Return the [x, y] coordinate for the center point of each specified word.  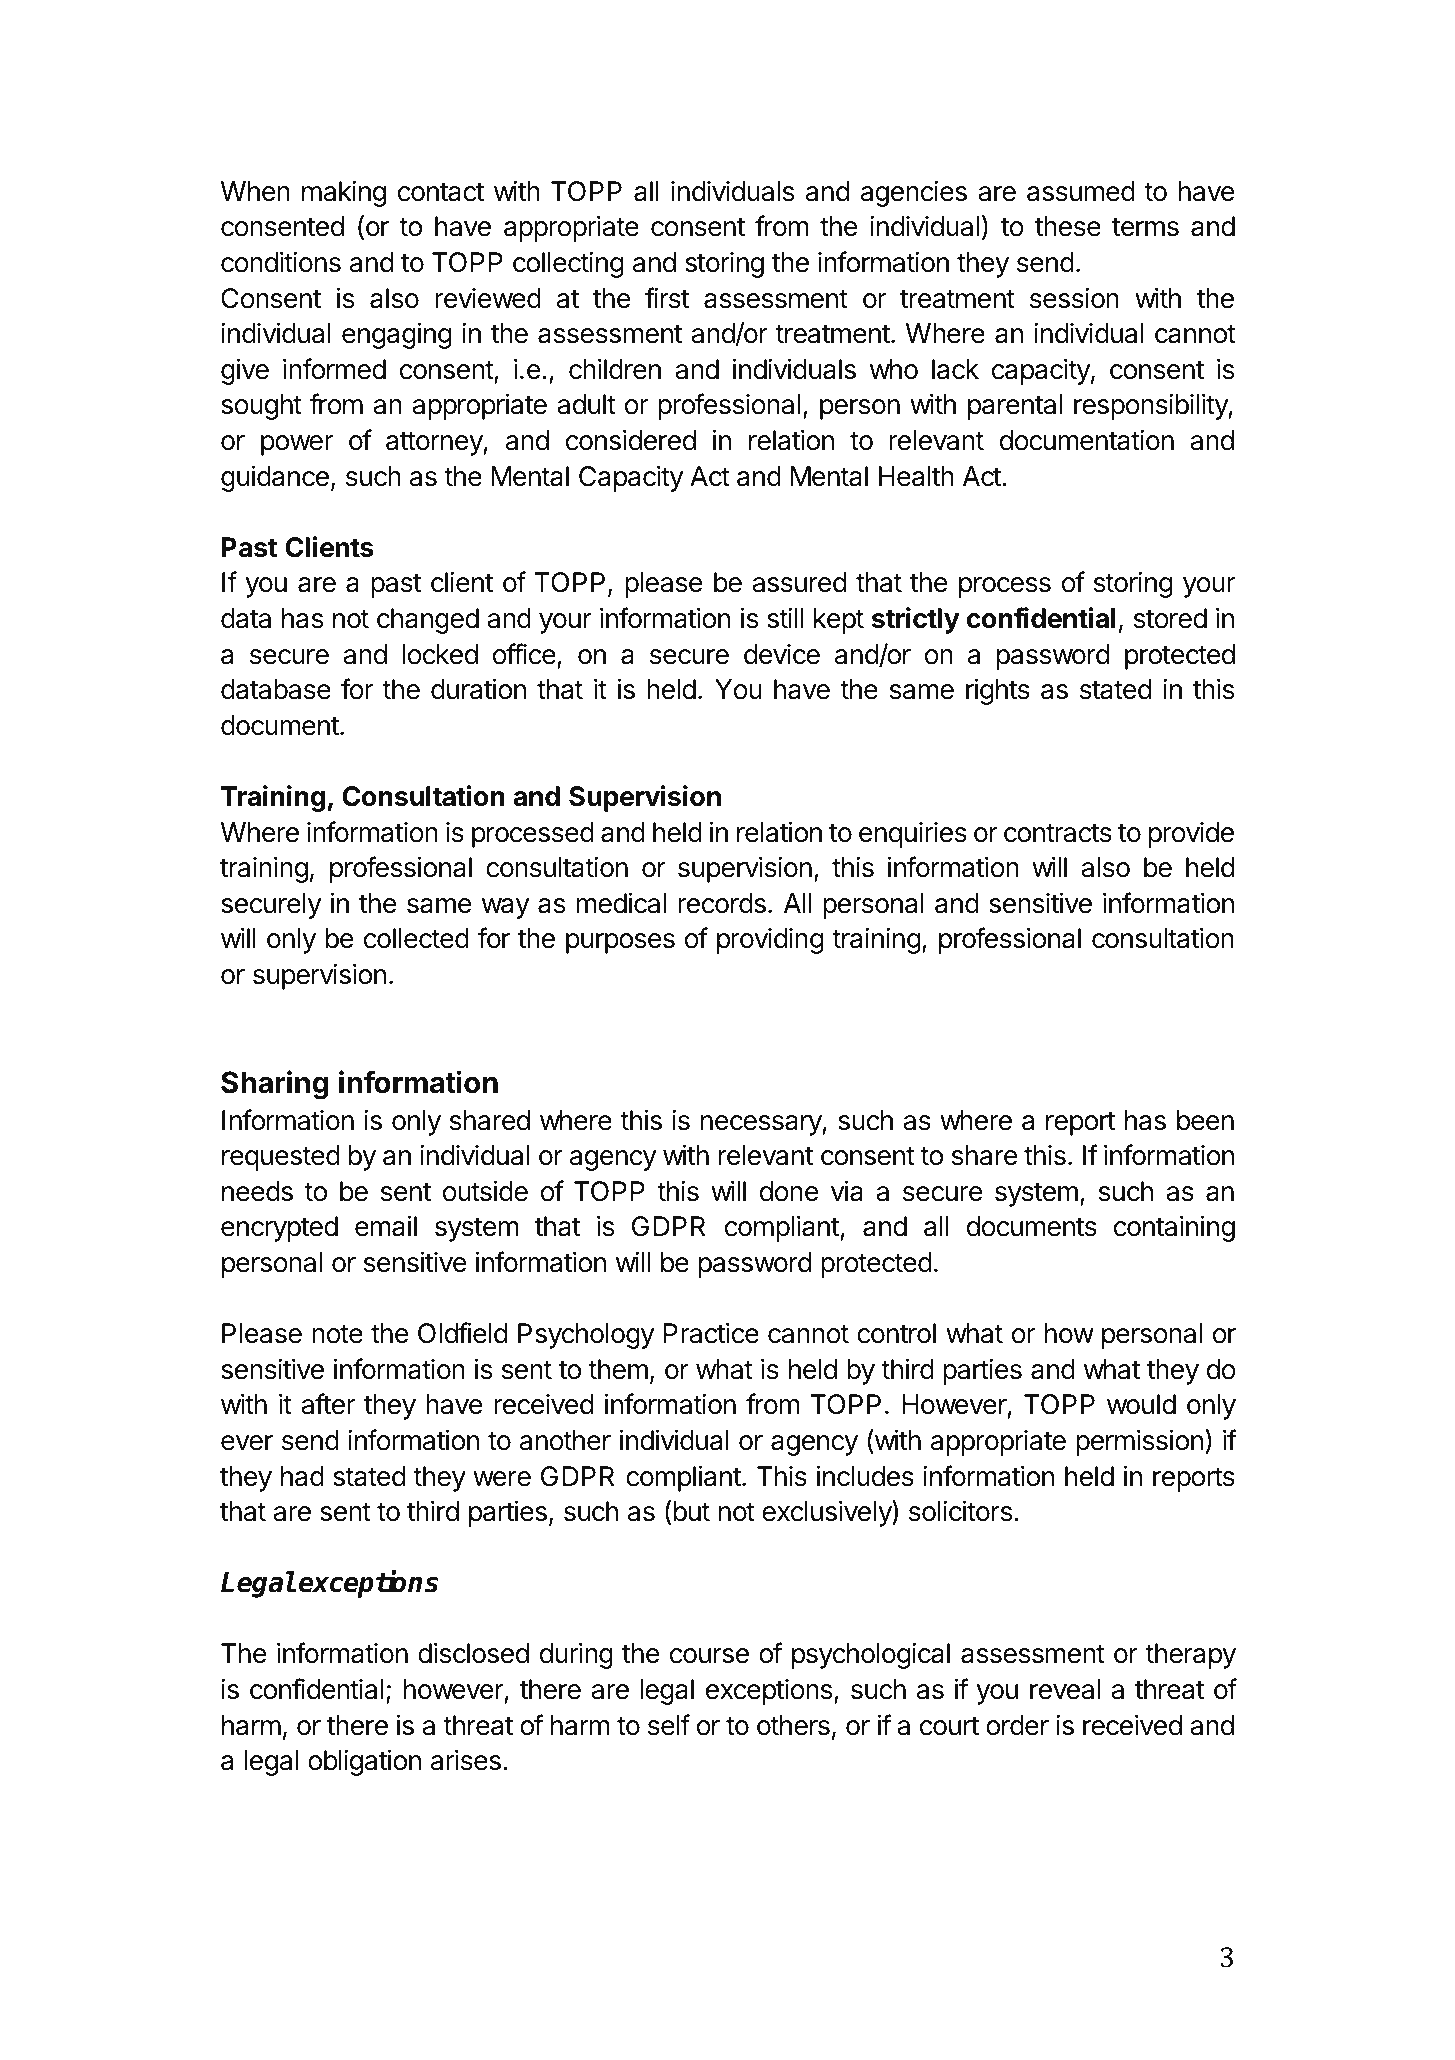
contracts [1058, 833]
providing [770, 941]
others [793, 1725]
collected [416, 938]
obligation [364, 1762]
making [344, 194]
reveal [1065, 1689]
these [1068, 226]
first [667, 298]
